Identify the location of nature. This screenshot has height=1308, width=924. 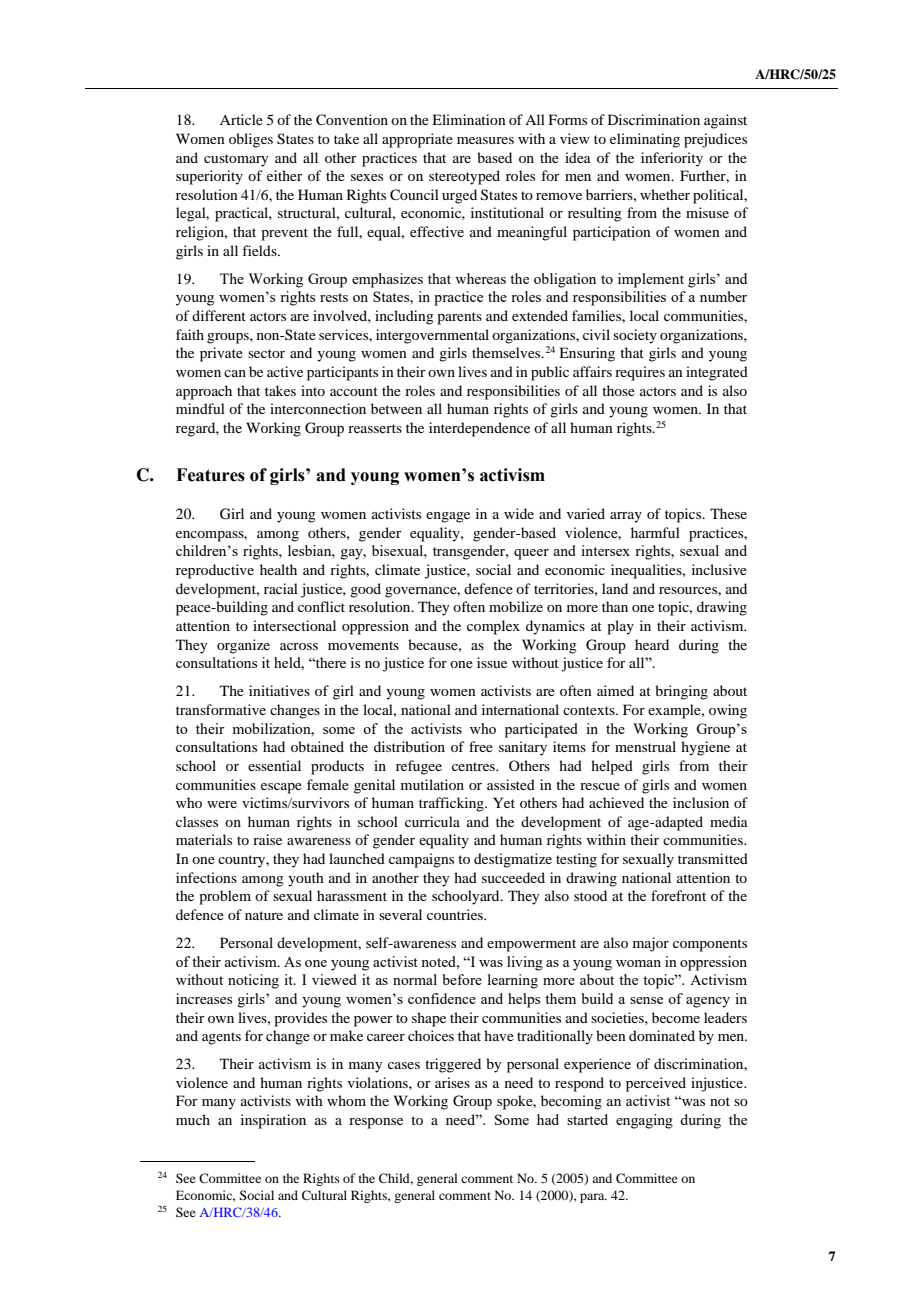
(264, 915).
